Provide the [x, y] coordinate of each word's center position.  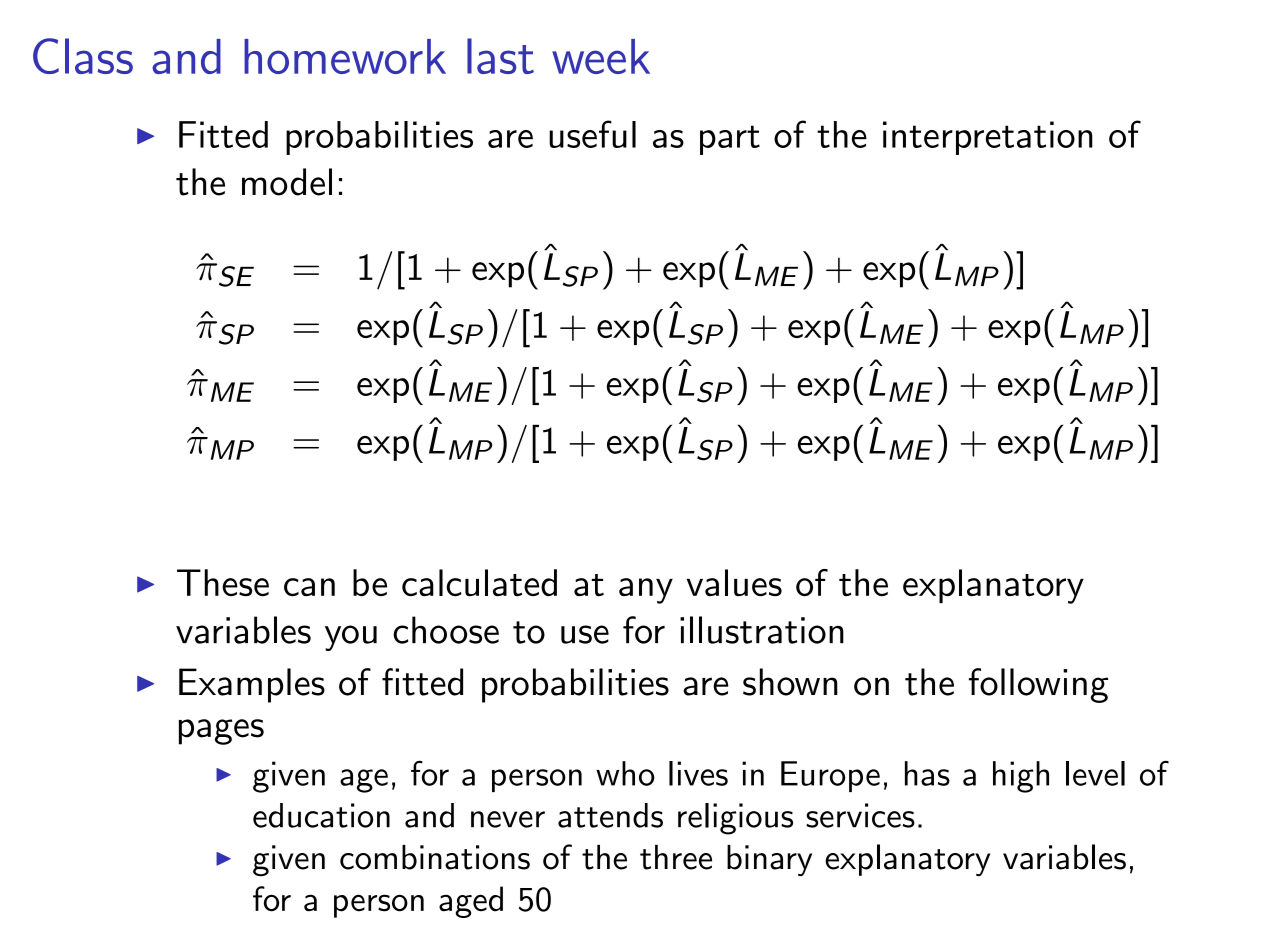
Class [83, 56]
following [1038, 685]
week [601, 56]
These [223, 582]
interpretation [988, 138]
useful [592, 134]
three [676, 857]
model [287, 182]
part [730, 140]
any [646, 591]
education [321, 815]
